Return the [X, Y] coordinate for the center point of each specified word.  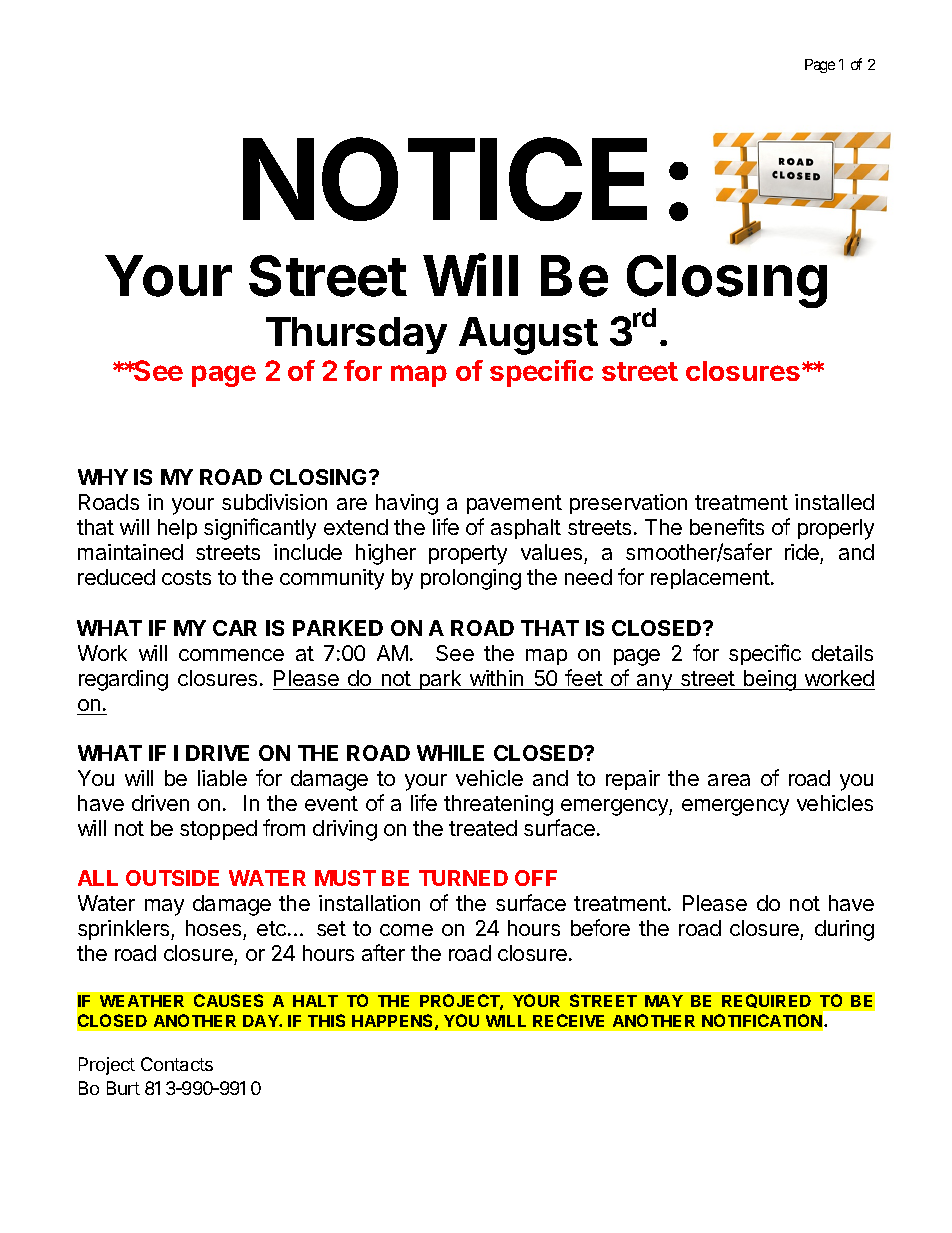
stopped [218, 830]
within [496, 678]
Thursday [356, 335]
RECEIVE [568, 1020]
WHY [103, 477]
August [528, 336]
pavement [514, 504]
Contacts [177, 1064]
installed [834, 502]
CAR [235, 628]
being [769, 680]
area [729, 780]
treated [483, 828]
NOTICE [445, 179]
